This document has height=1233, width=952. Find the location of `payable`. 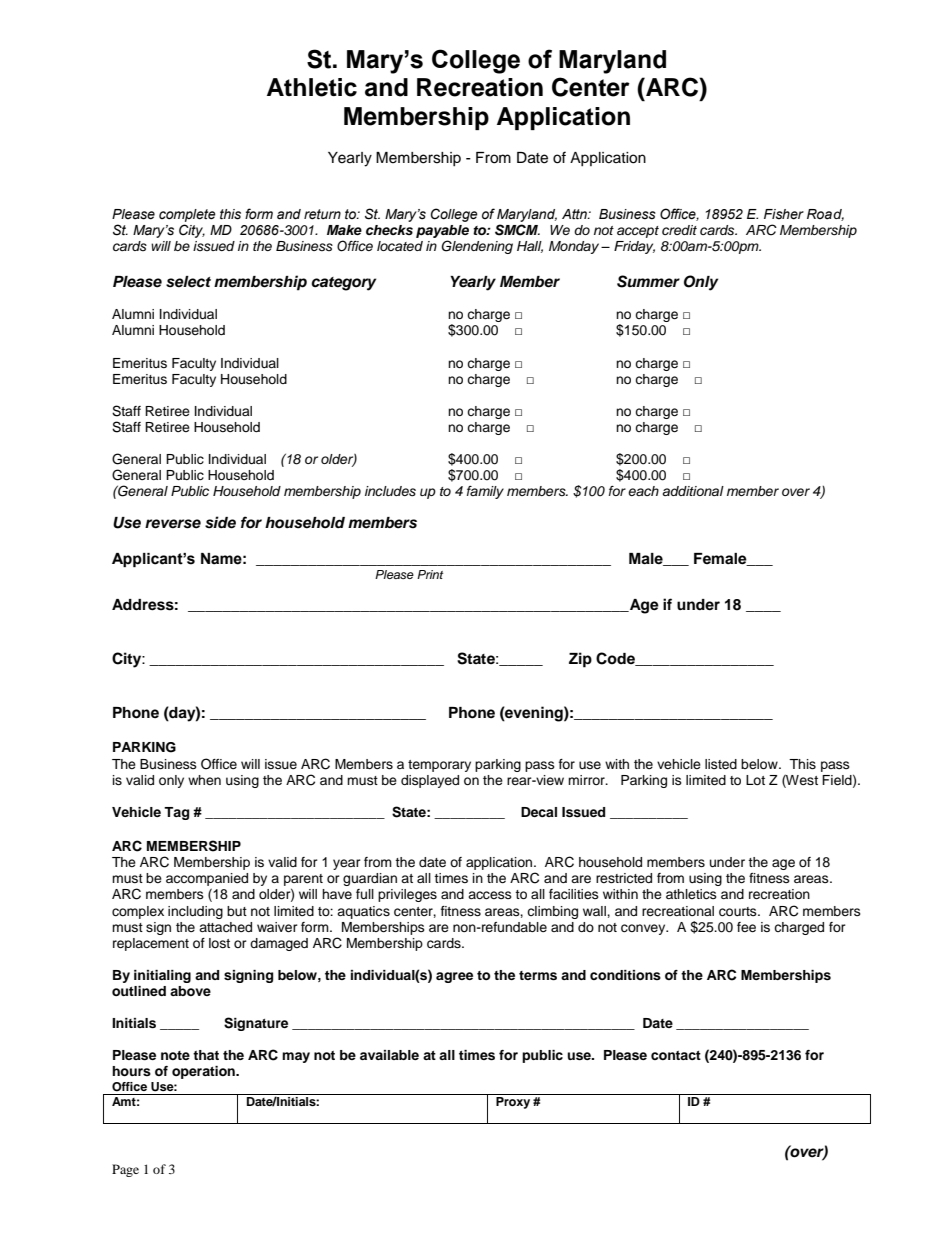

payable is located at coordinates (442, 233).
